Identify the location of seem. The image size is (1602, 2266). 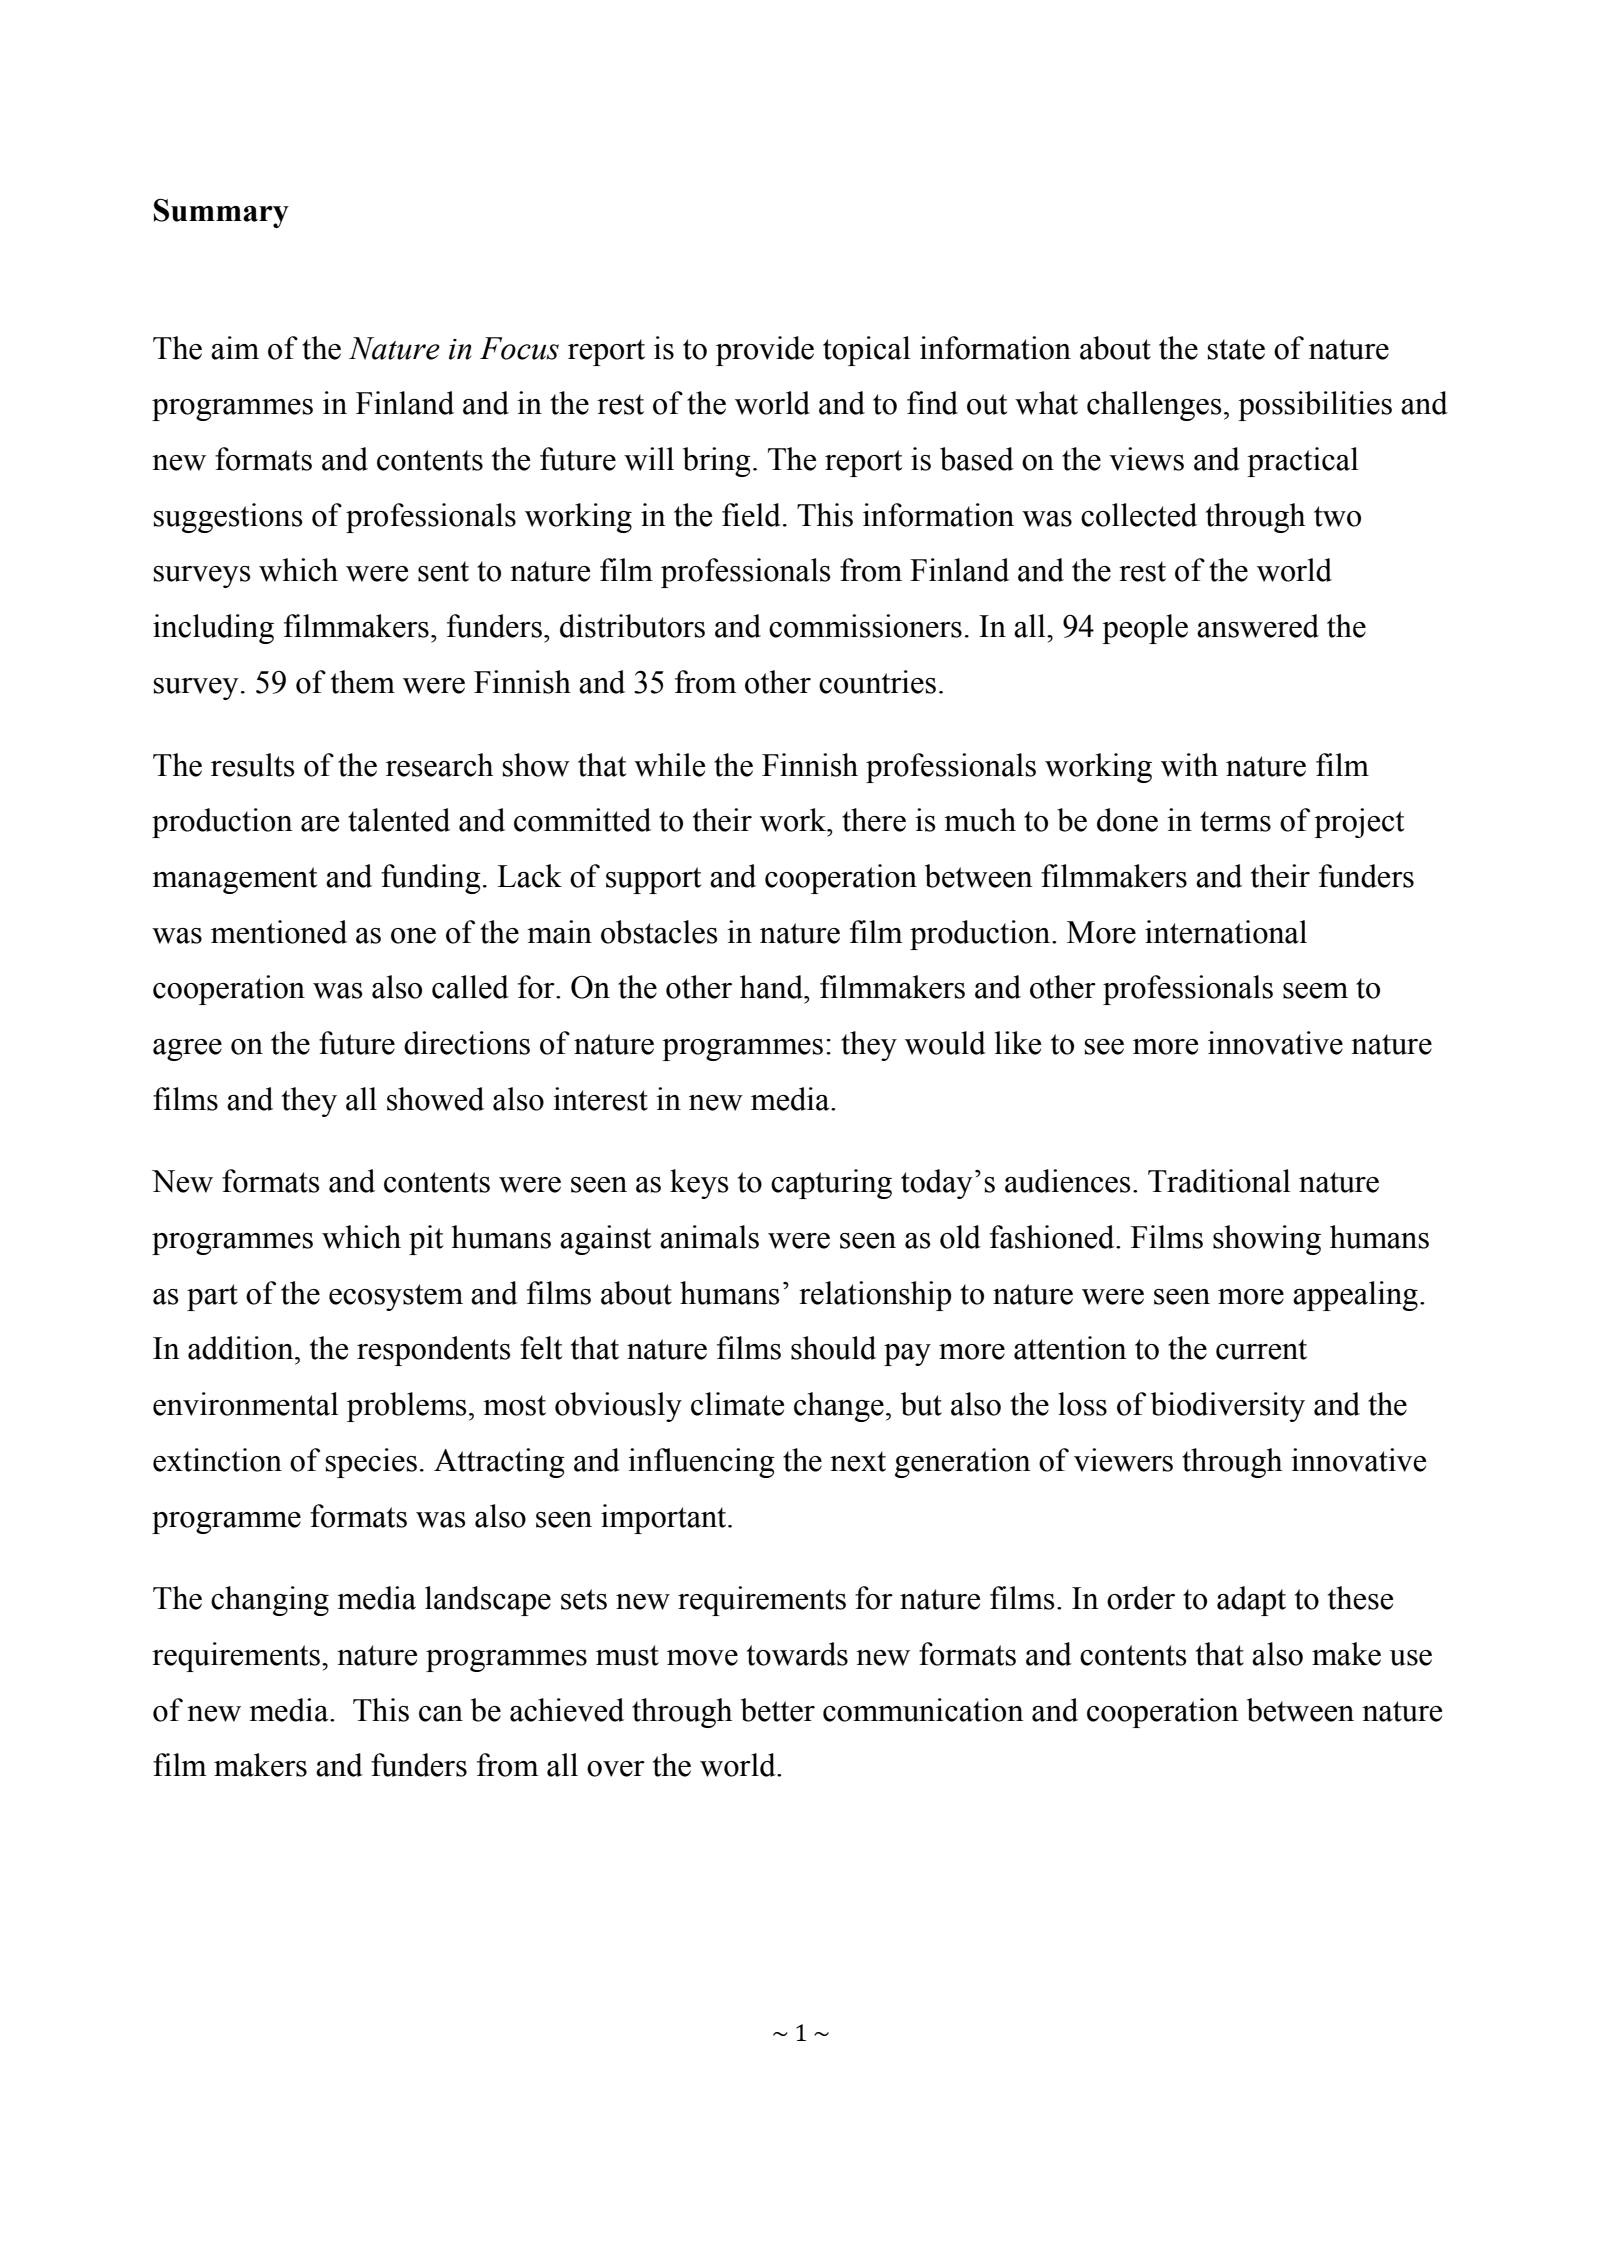
(1315, 991).
